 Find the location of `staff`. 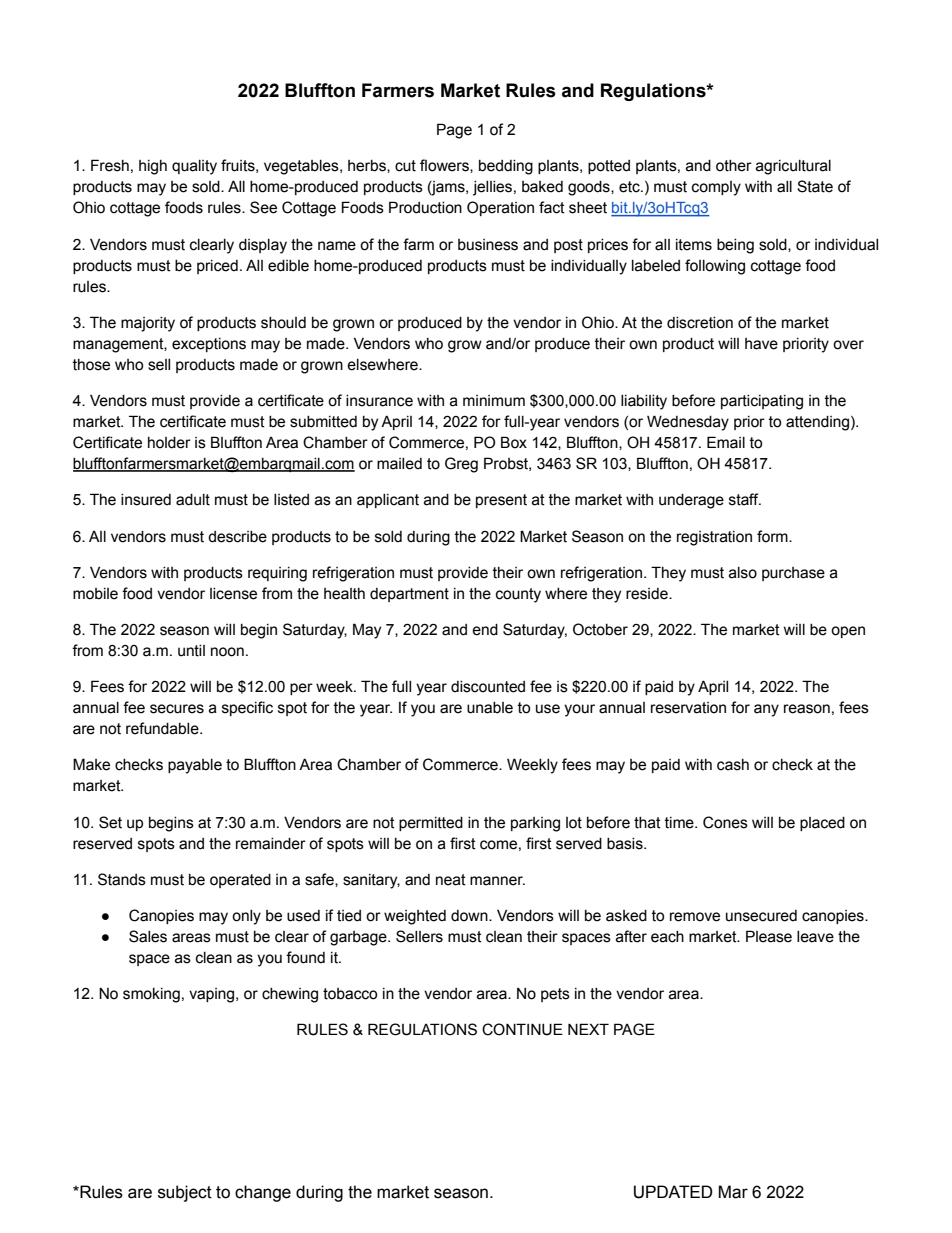

staff is located at coordinates (745, 499).
